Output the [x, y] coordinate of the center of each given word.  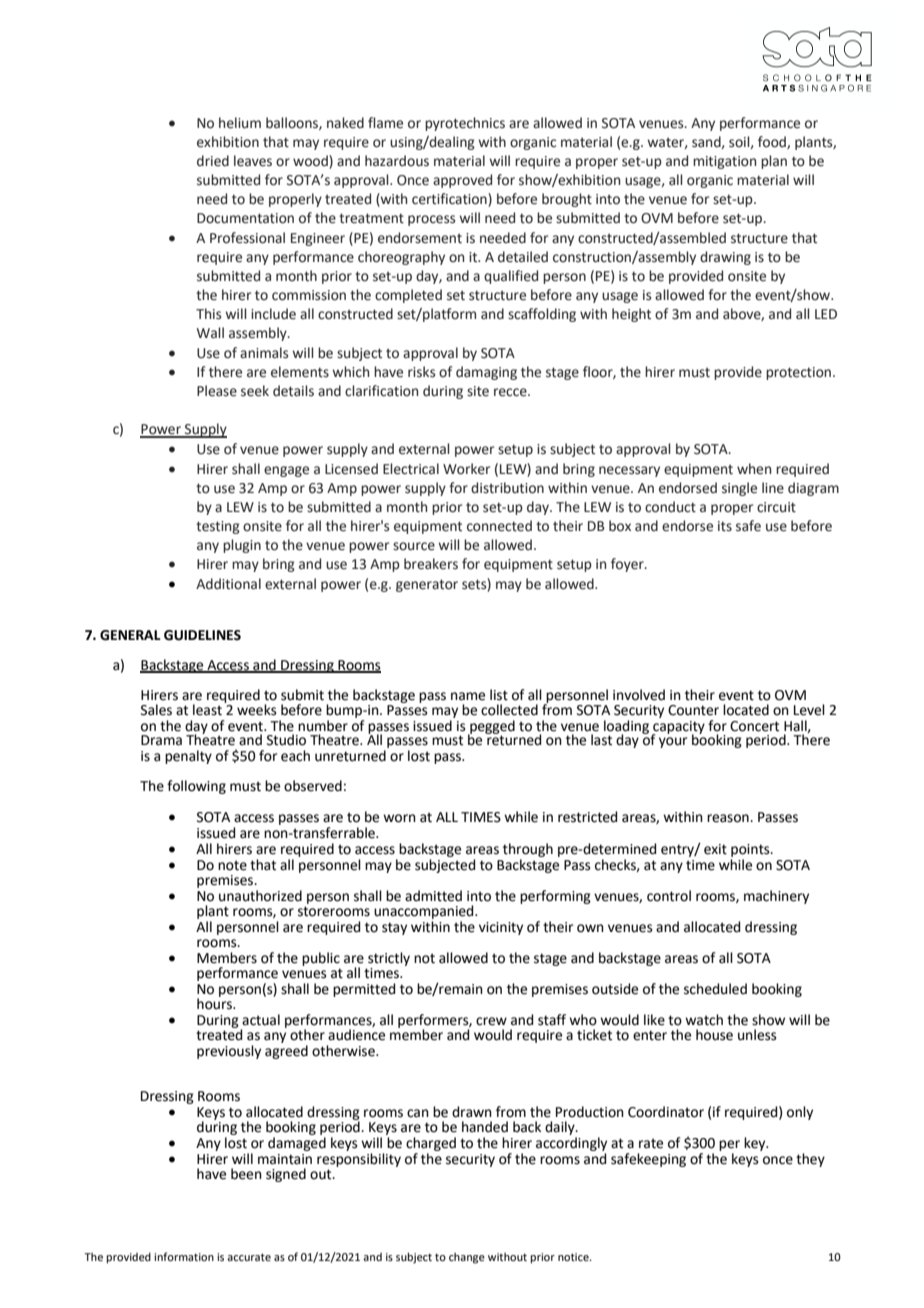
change [467, 1258]
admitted [433, 896]
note [232, 865]
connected [499, 526]
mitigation [724, 162]
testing [218, 527]
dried [213, 161]
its [725, 526]
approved [462, 181]
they [810, 1160]
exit [715, 849]
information [184, 1256]
